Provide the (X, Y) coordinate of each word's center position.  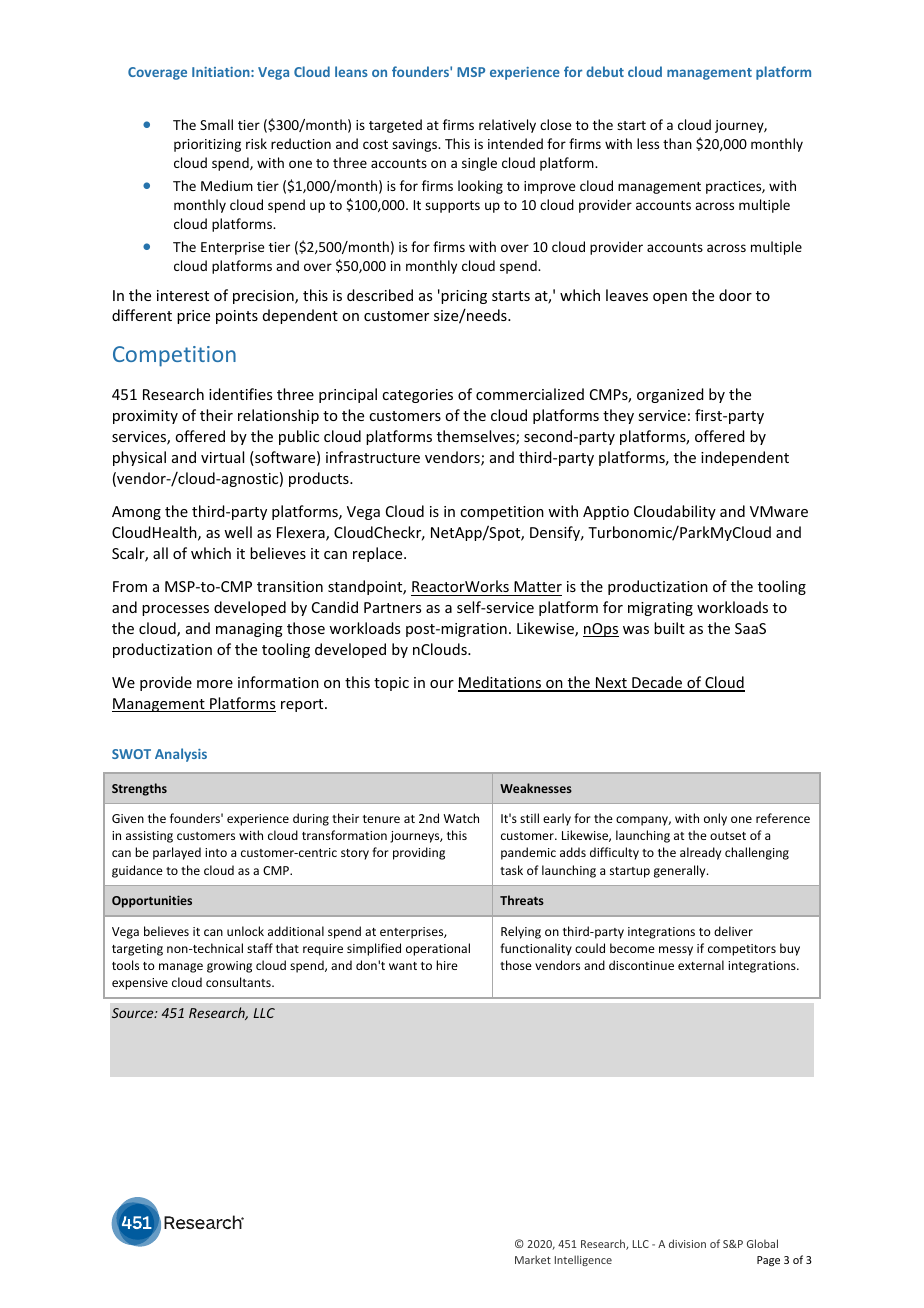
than (677, 143)
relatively (507, 126)
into (216, 852)
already (700, 853)
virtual (222, 457)
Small (216, 124)
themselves (477, 437)
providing (419, 853)
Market (533, 1259)
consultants (239, 982)
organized (670, 395)
